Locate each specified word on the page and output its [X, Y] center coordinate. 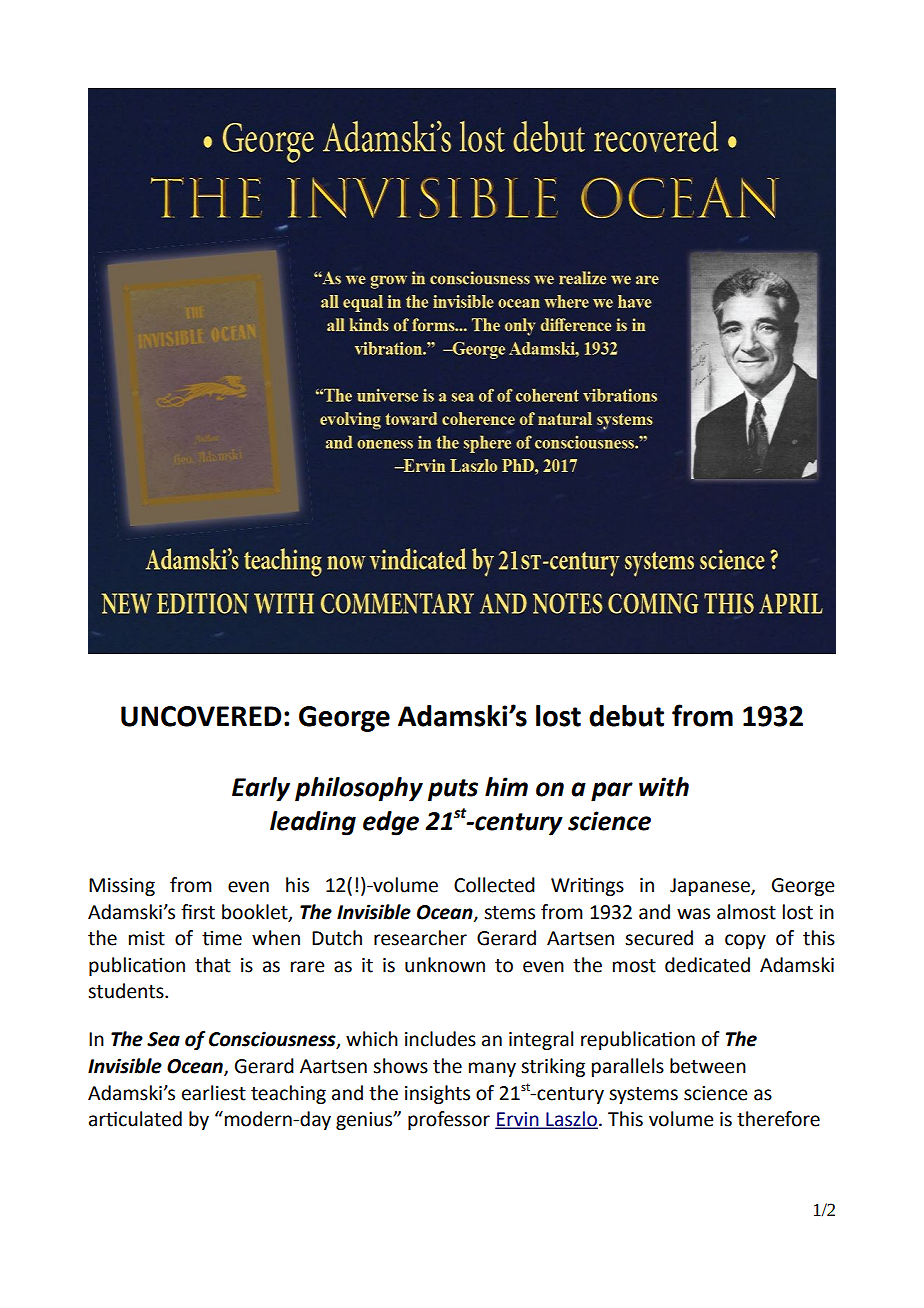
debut [626, 716]
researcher [420, 938]
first [198, 912]
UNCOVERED [201, 716]
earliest [214, 1093]
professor [449, 1120]
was [693, 914]
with [664, 787]
